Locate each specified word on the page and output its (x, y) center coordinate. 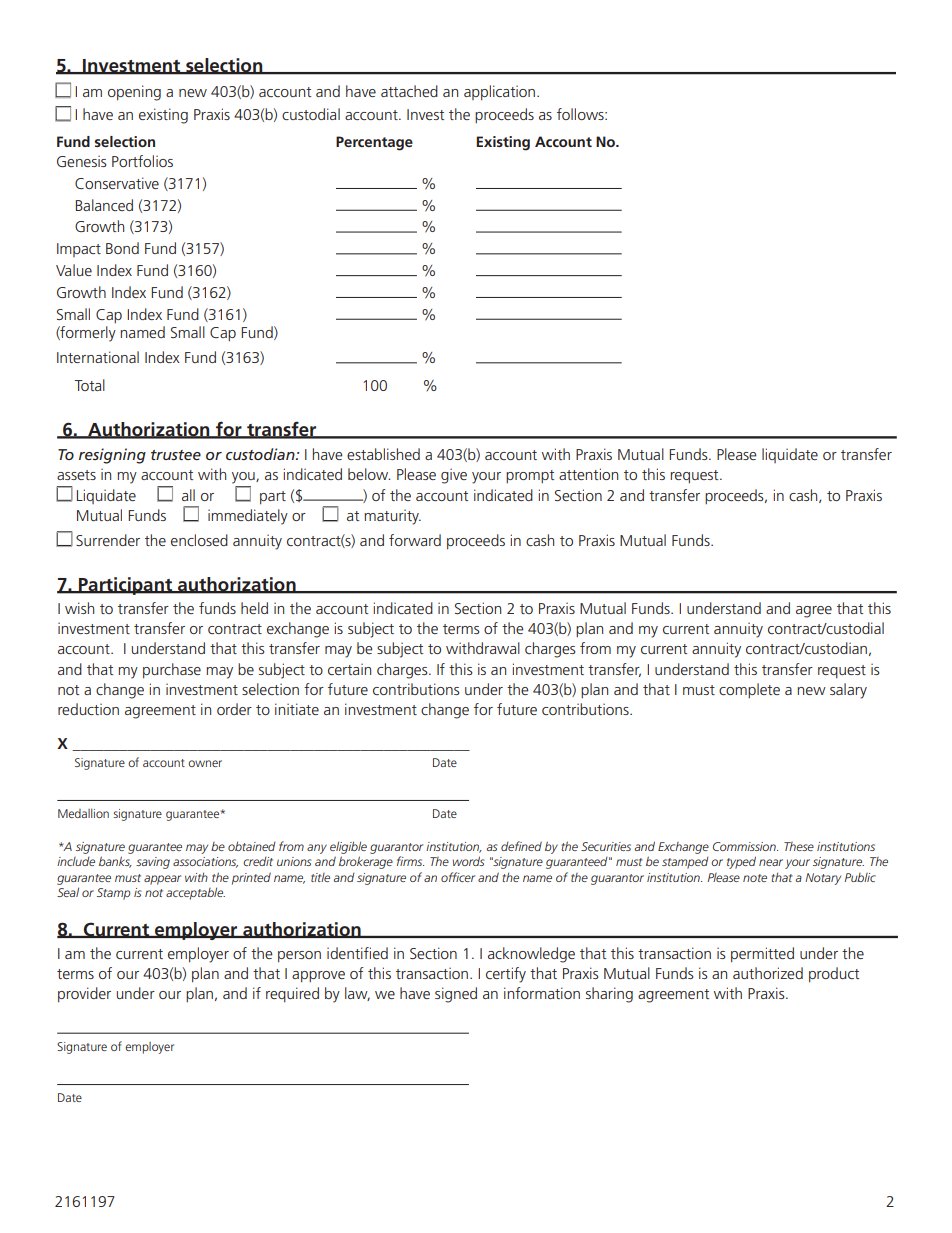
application (501, 92)
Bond (122, 248)
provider (84, 994)
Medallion (83, 813)
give (454, 476)
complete (749, 690)
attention (588, 474)
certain (349, 669)
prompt (530, 476)
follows (581, 114)
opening (134, 93)
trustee (176, 455)
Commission (745, 846)
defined (521, 846)
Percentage (374, 143)
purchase (172, 670)
